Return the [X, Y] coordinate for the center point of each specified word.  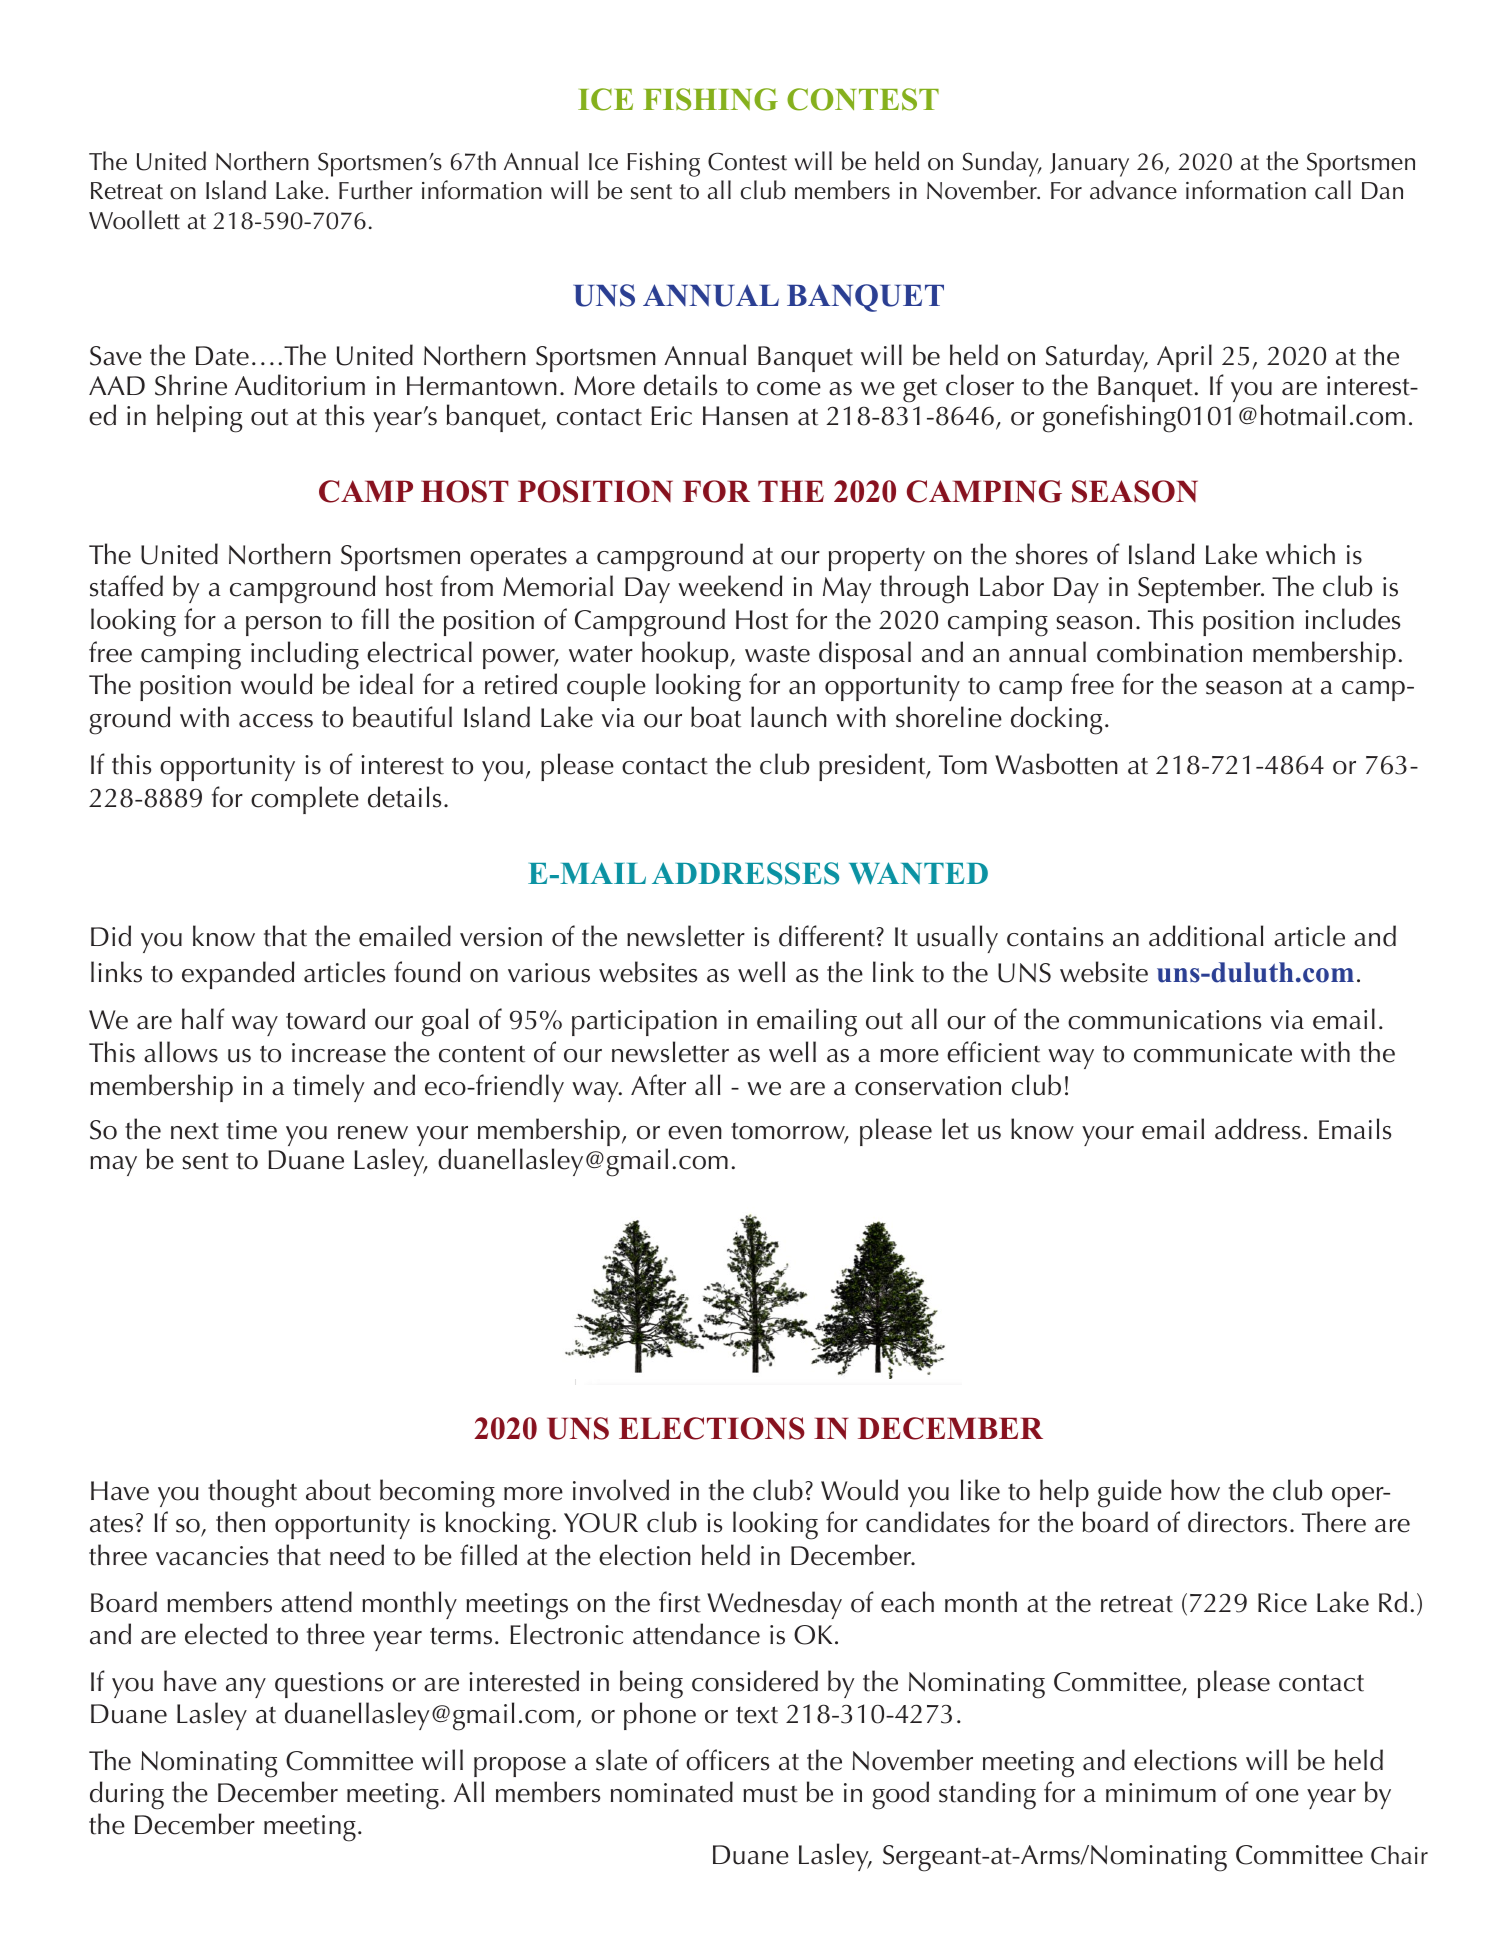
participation [644, 1023]
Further [376, 190]
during [127, 1795]
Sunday [1001, 164]
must [770, 1794]
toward [325, 1019]
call [1333, 190]
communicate [1213, 1053]
